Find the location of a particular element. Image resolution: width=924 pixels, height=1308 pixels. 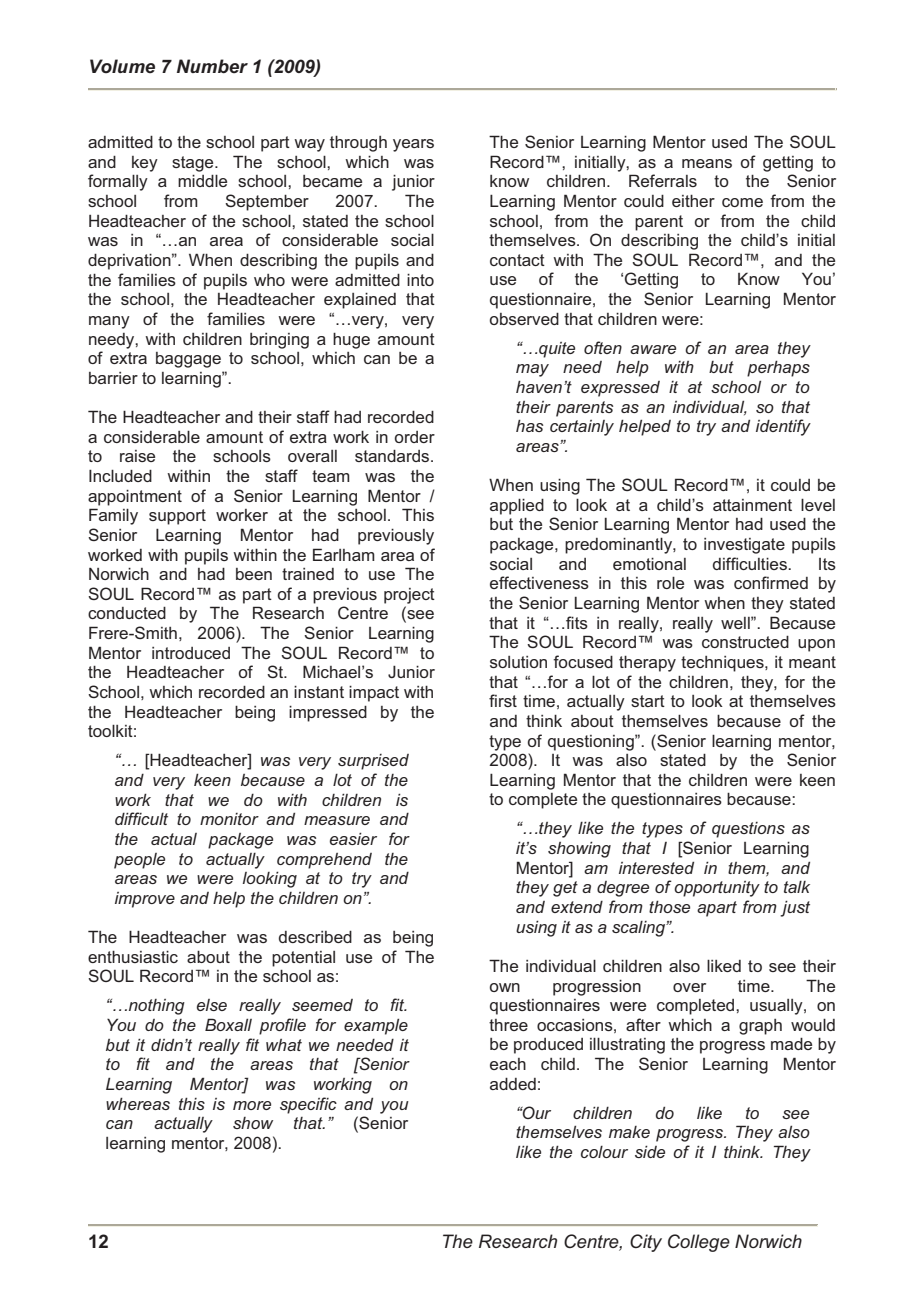

opportunity is located at coordinates (717, 889).
